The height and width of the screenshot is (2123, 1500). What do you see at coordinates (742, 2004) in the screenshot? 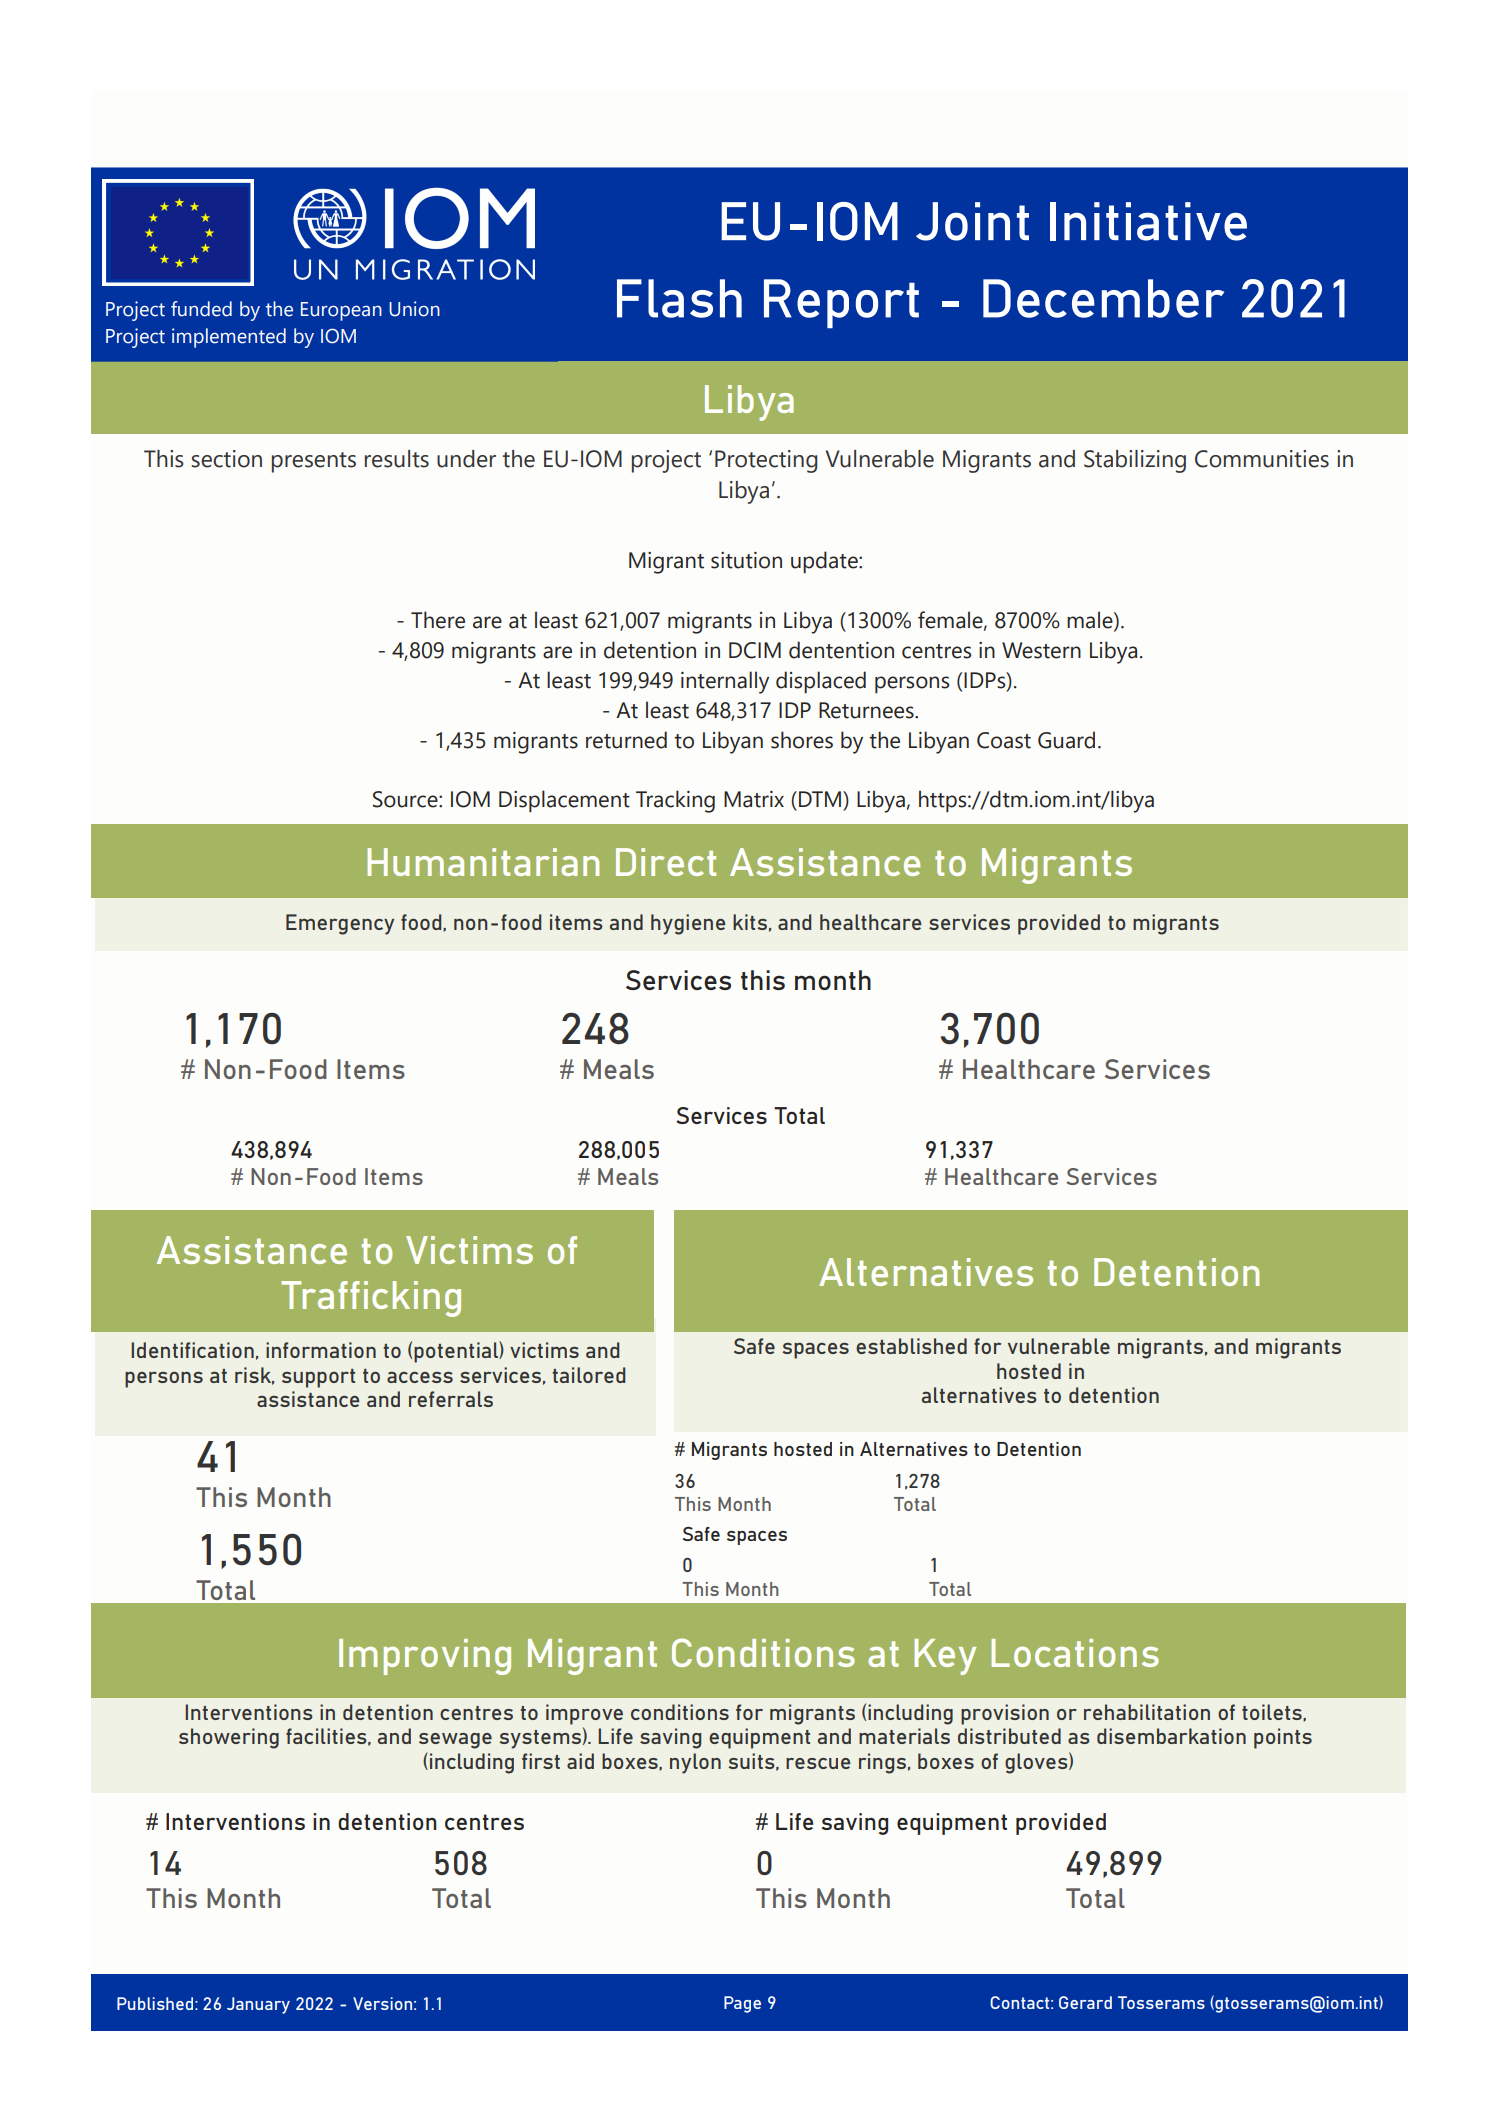
I see `Page` at bounding box center [742, 2004].
